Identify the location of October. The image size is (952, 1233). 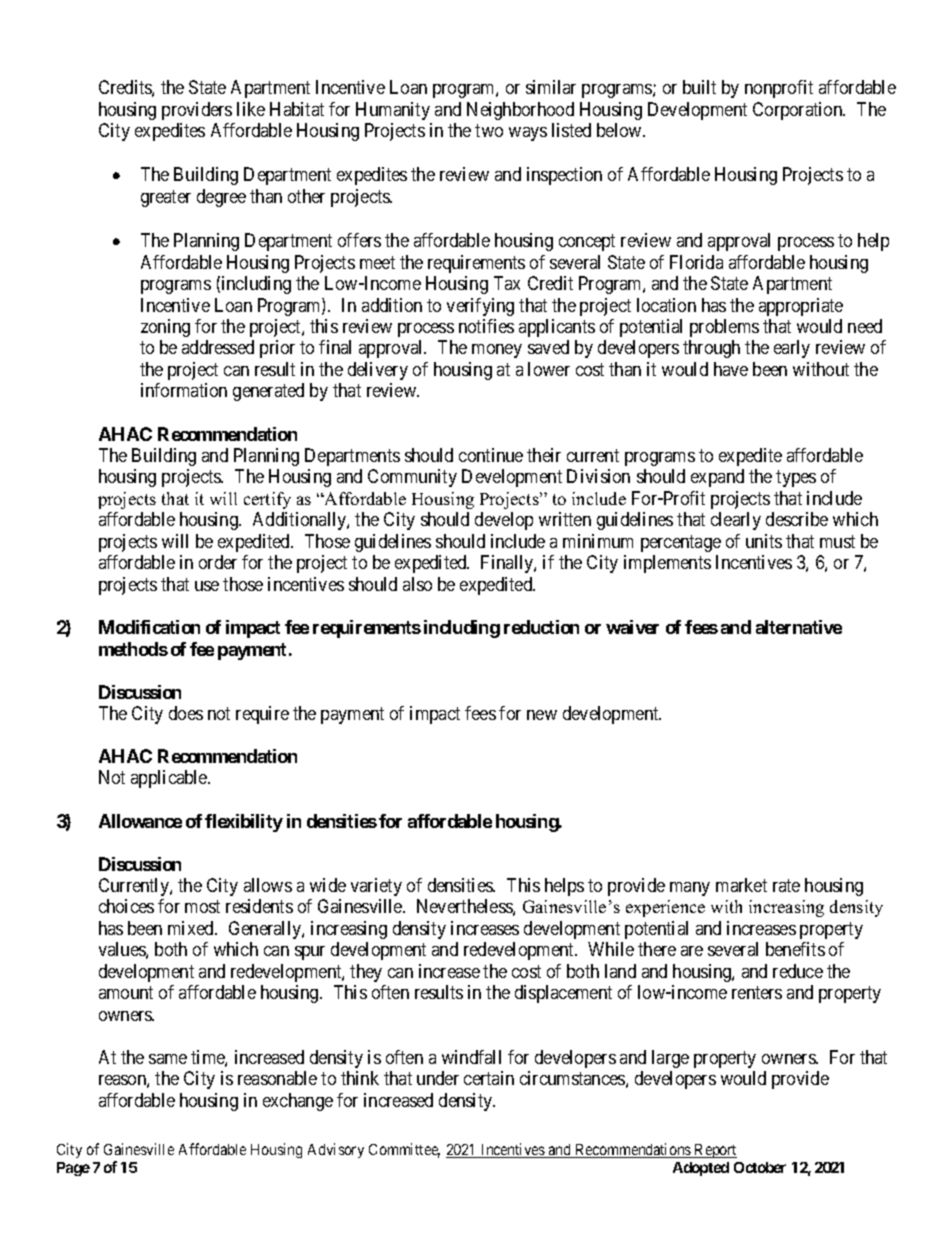
(760, 1167).
